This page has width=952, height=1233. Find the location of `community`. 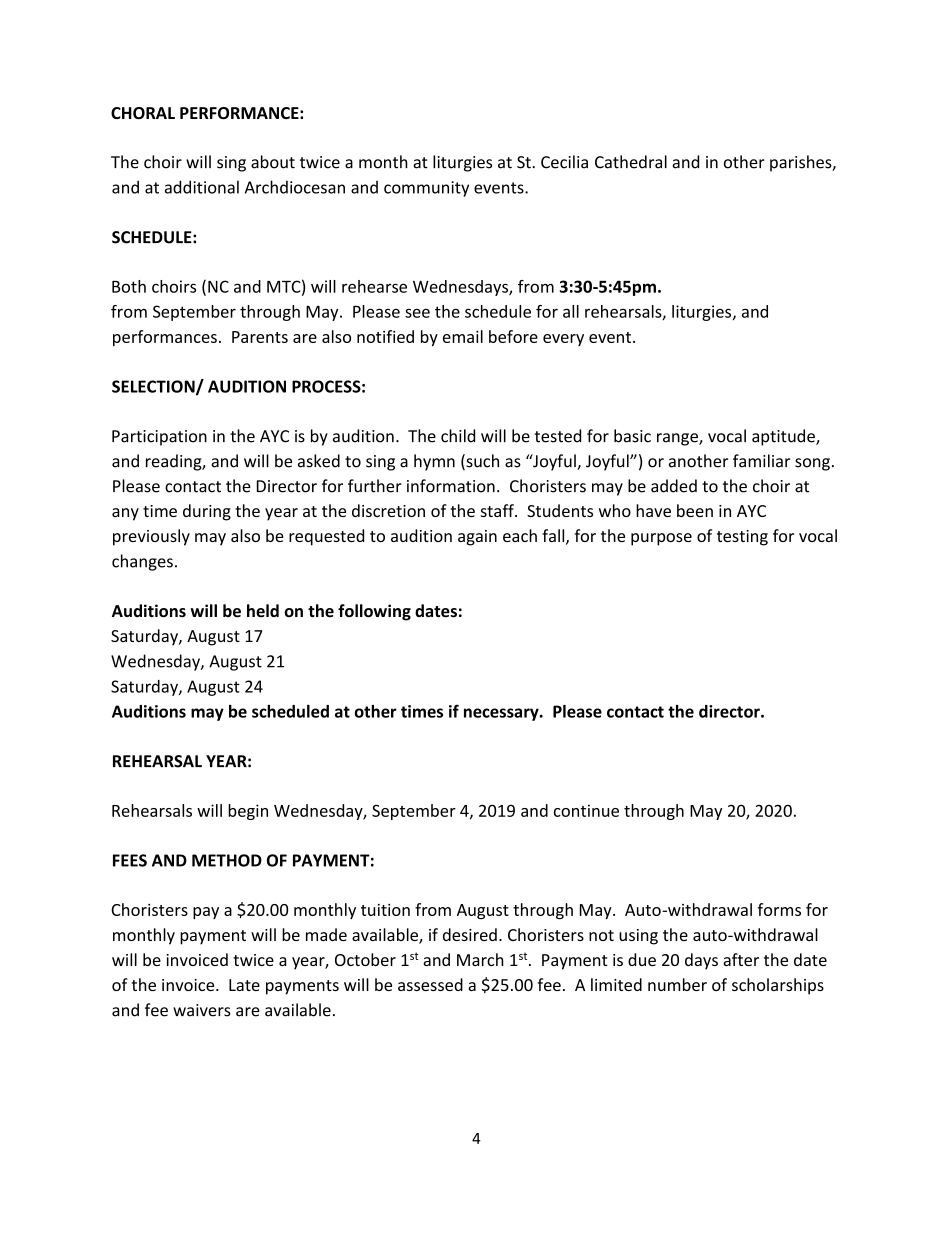

community is located at coordinates (426, 189).
